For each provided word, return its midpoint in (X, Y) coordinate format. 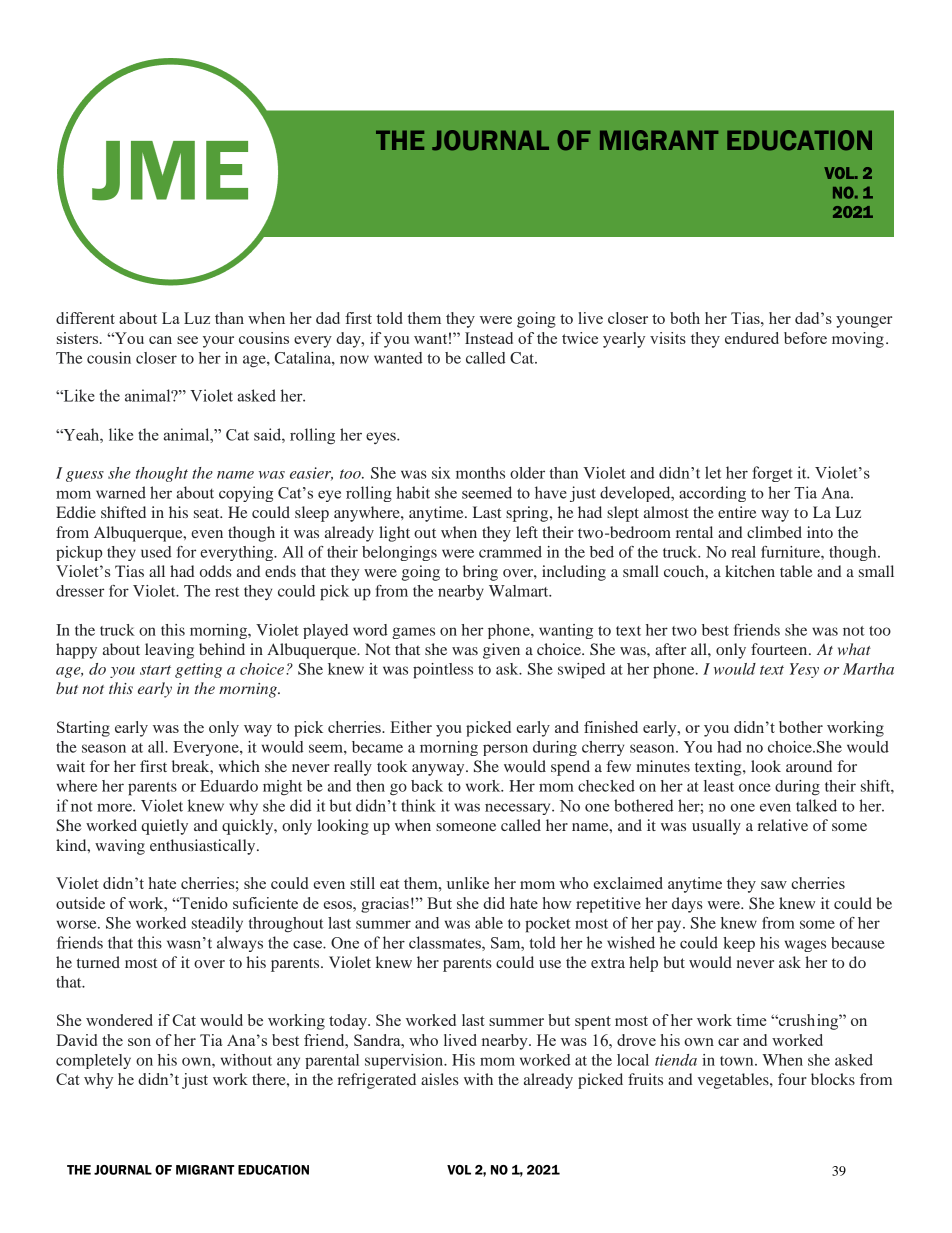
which (239, 766)
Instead (489, 338)
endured (752, 338)
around (809, 766)
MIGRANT (205, 1170)
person (505, 750)
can (160, 340)
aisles (440, 1079)
